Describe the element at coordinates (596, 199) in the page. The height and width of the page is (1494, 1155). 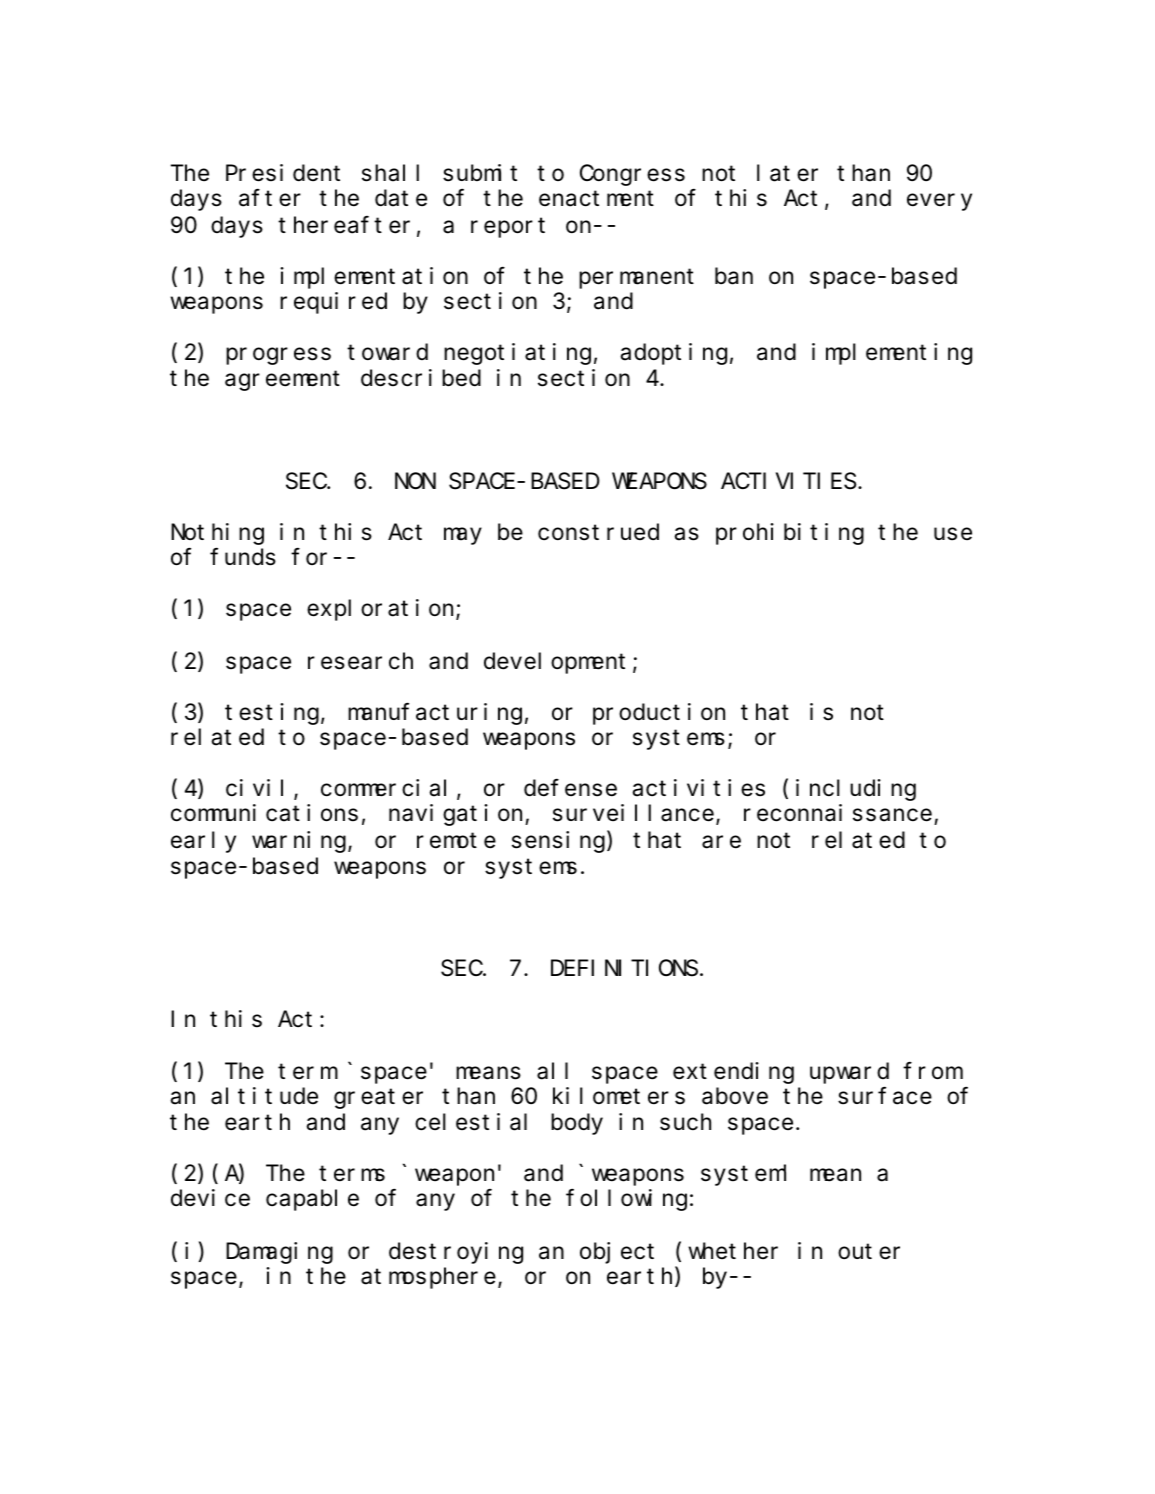
I see `enactment` at that location.
